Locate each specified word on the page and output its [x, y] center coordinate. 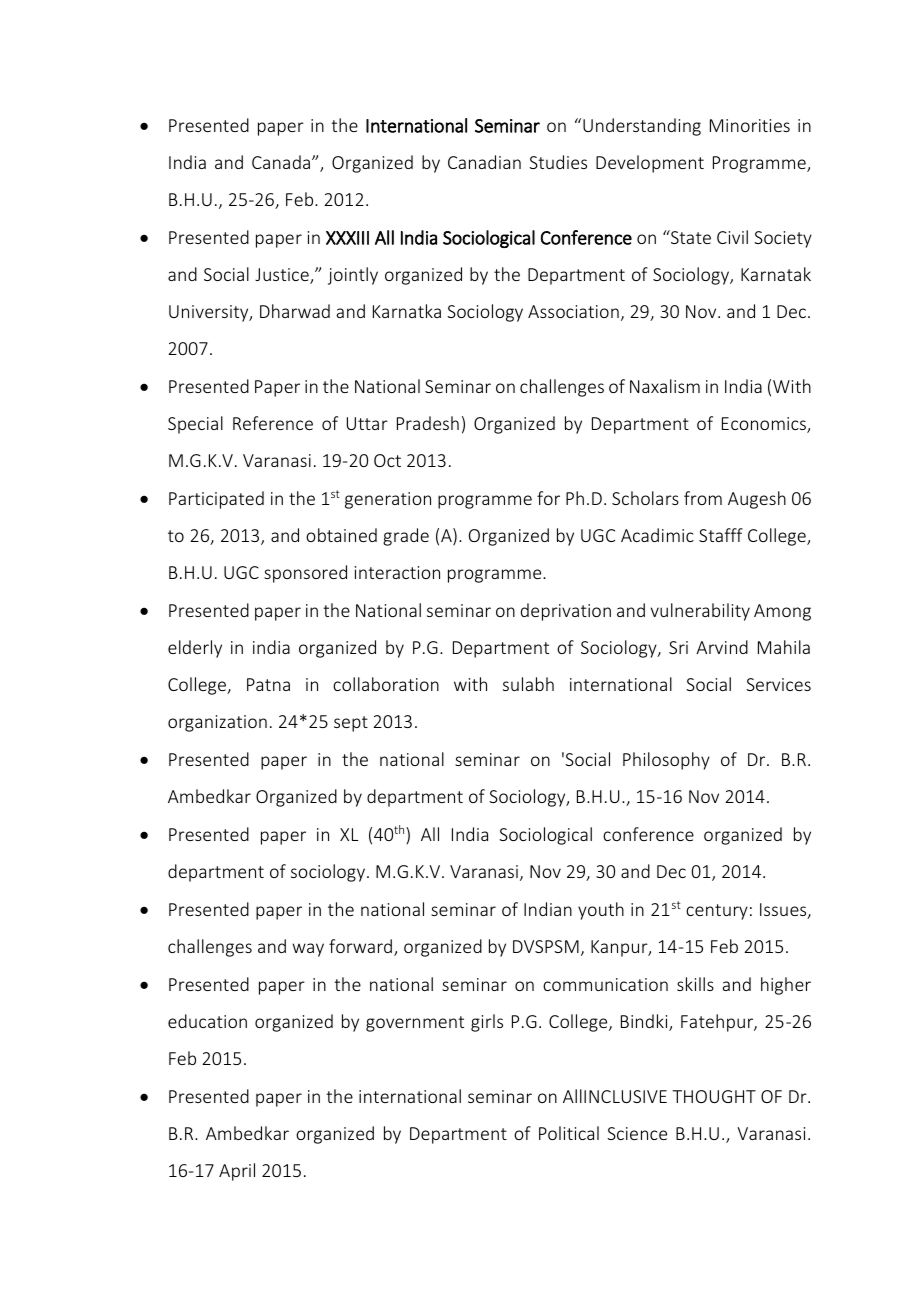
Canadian [484, 162]
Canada [282, 162]
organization [217, 723]
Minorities [750, 125]
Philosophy [666, 761]
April [237, 1172]
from [703, 498]
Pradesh [428, 423]
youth [601, 911]
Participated [216, 500]
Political [569, 1133]
